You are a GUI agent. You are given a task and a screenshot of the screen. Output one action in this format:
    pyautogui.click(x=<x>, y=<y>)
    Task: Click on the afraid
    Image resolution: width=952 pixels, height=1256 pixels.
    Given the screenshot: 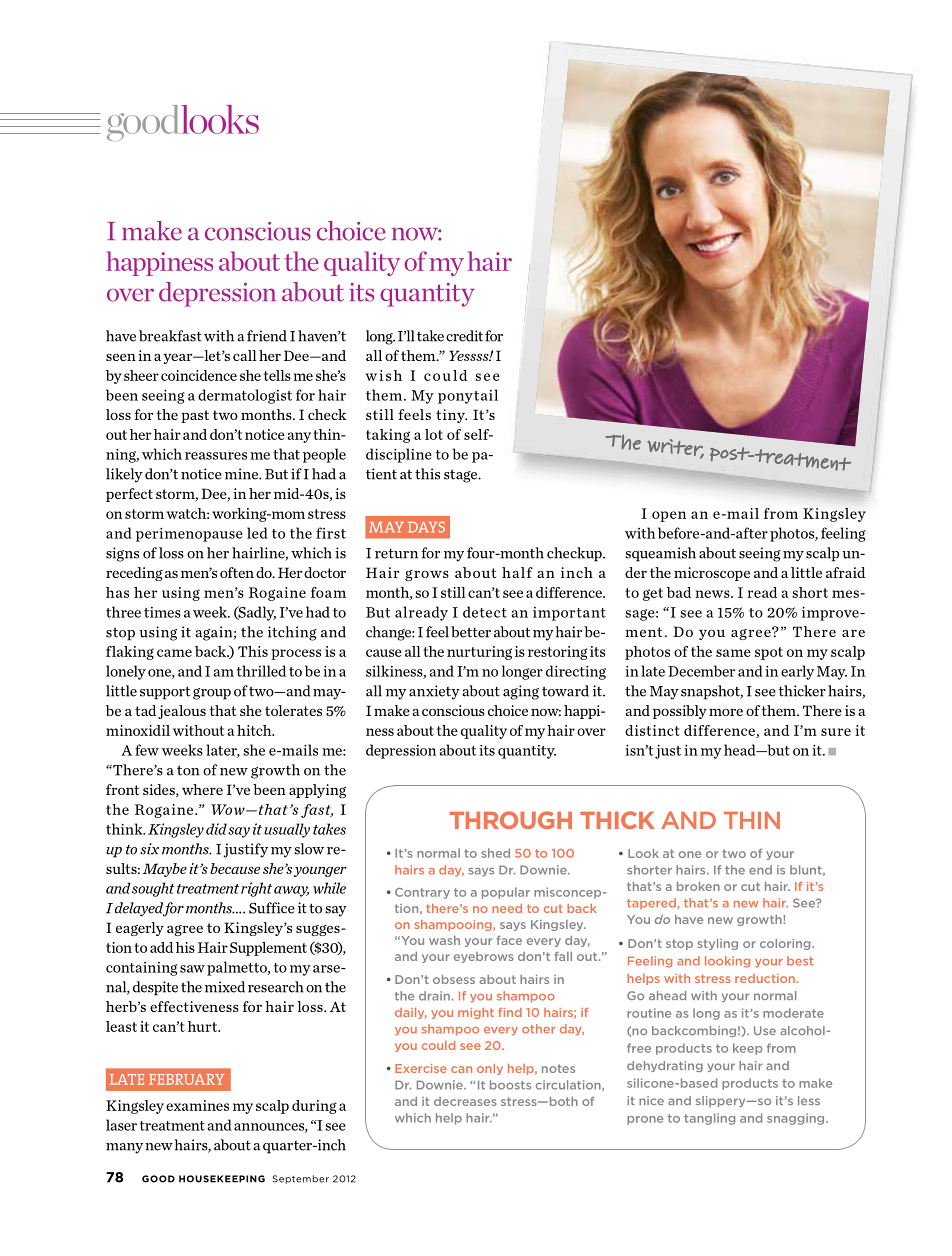 What is the action you would take?
    pyautogui.click(x=845, y=572)
